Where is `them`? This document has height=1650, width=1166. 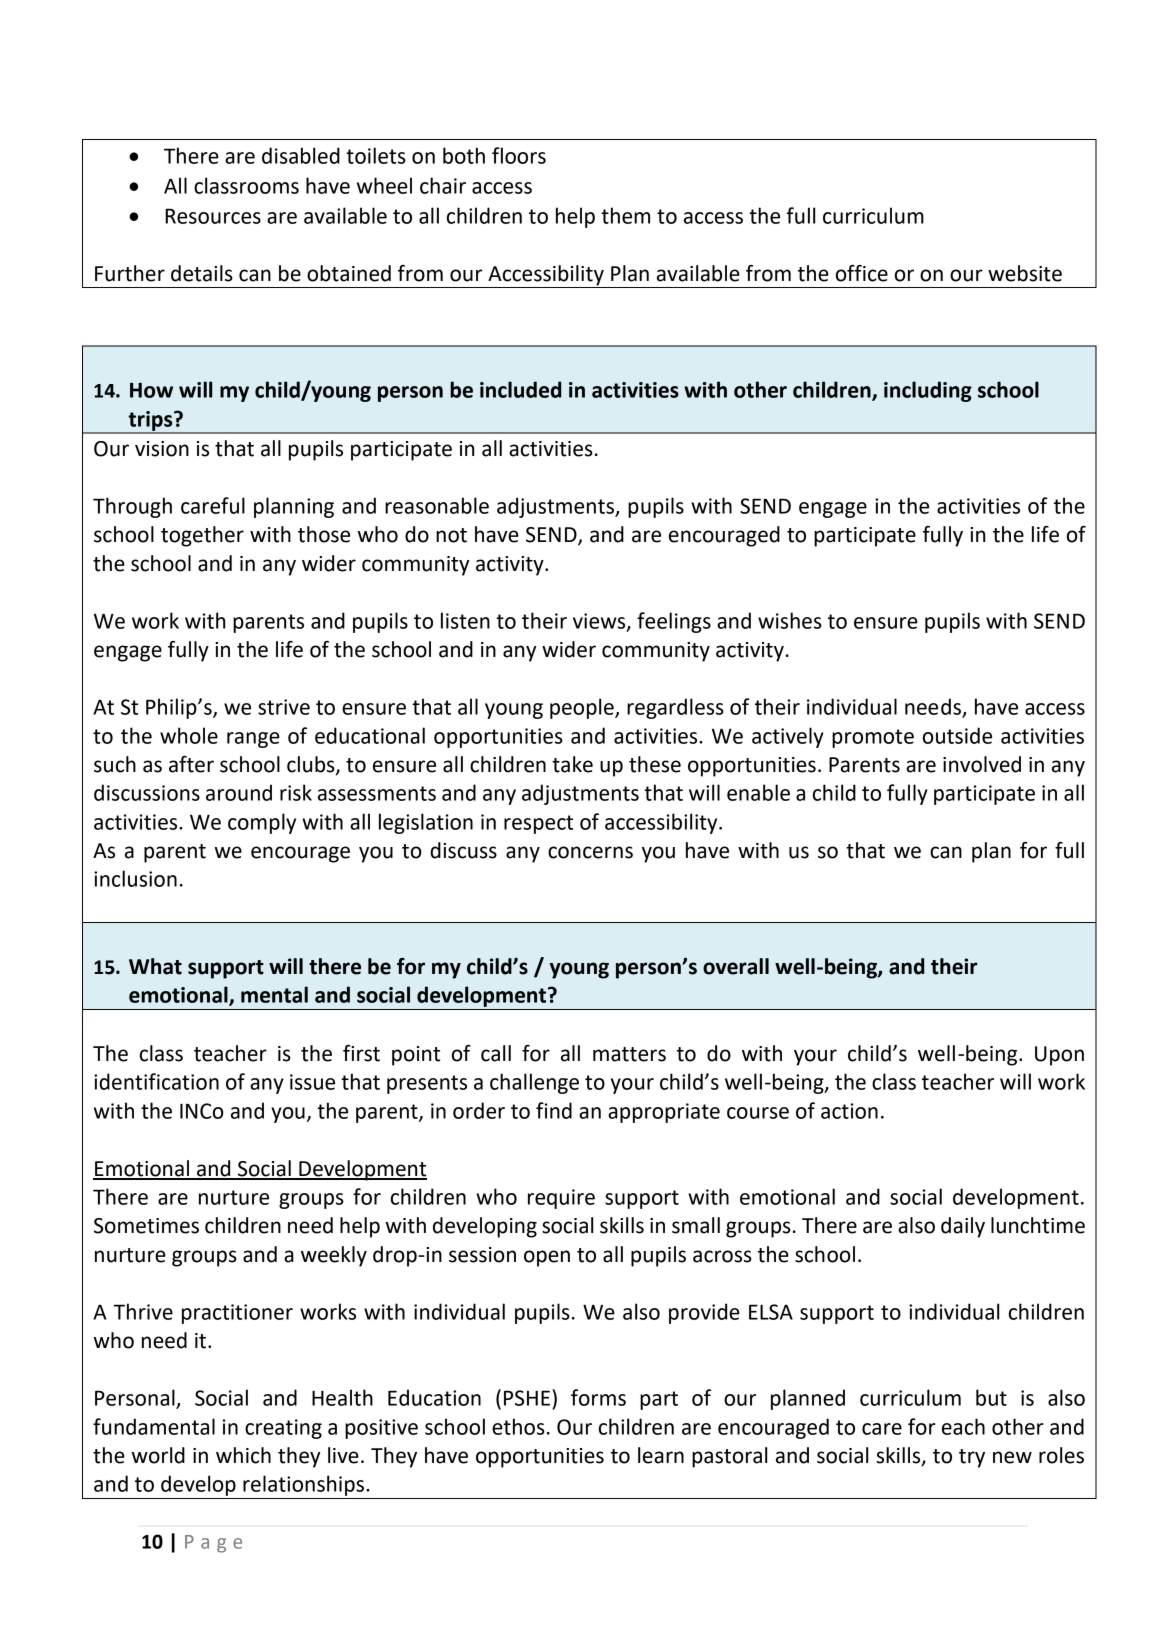 them is located at coordinates (625, 215).
